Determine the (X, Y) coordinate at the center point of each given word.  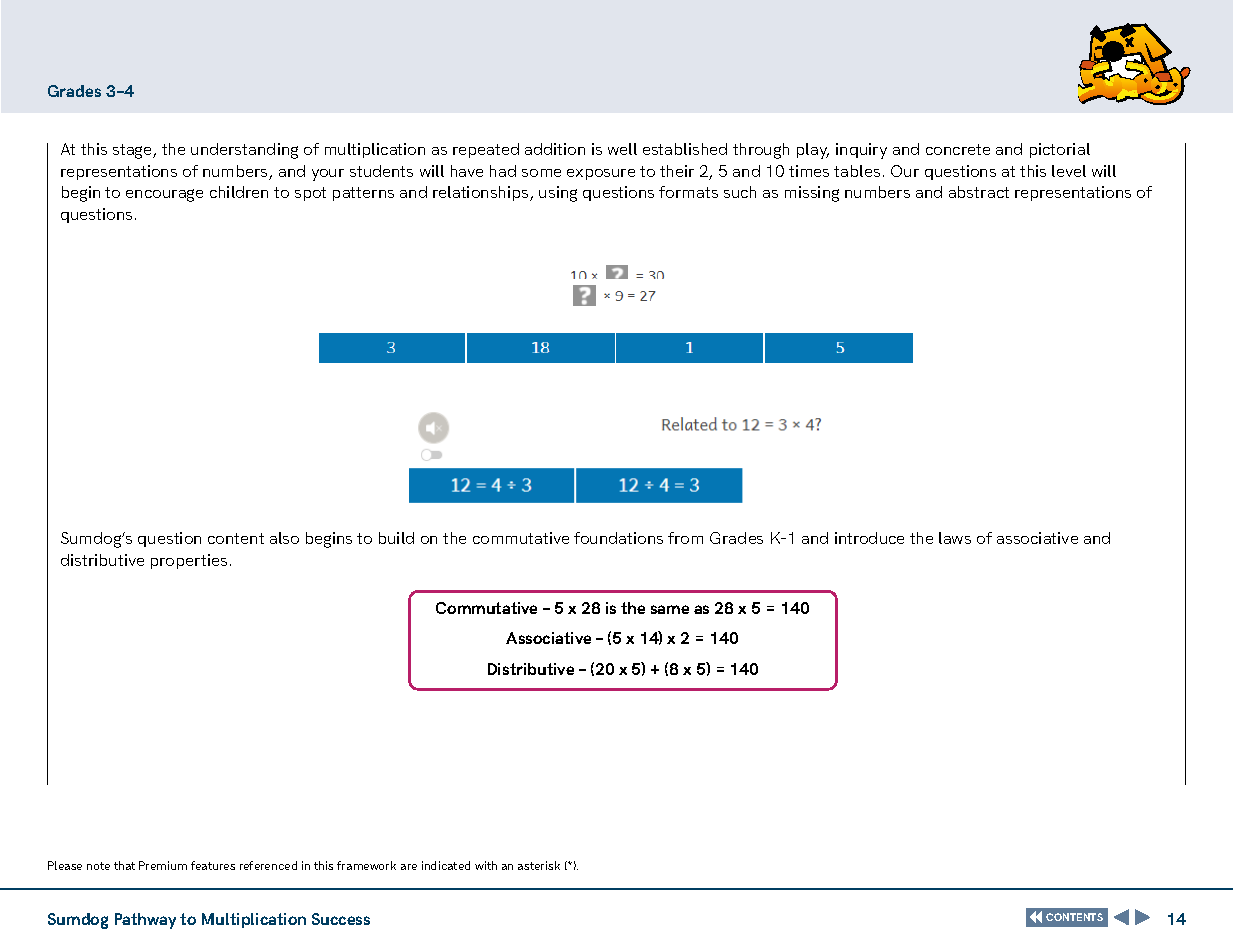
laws (955, 538)
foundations (618, 538)
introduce (869, 538)
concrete (958, 149)
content (236, 538)
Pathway (145, 921)
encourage (164, 195)
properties (189, 561)
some (541, 173)
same (670, 609)
